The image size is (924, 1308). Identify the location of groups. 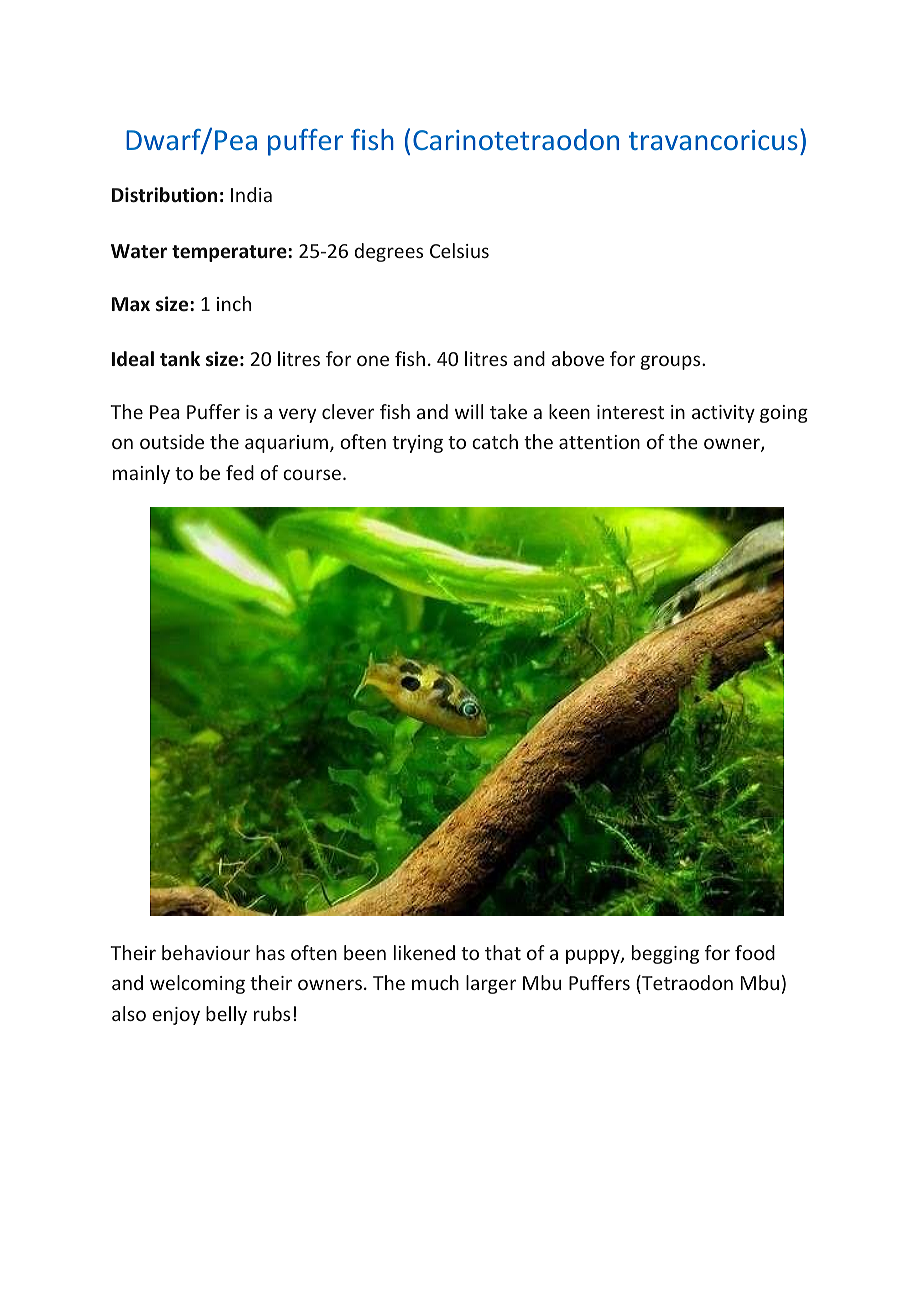
(672, 362).
